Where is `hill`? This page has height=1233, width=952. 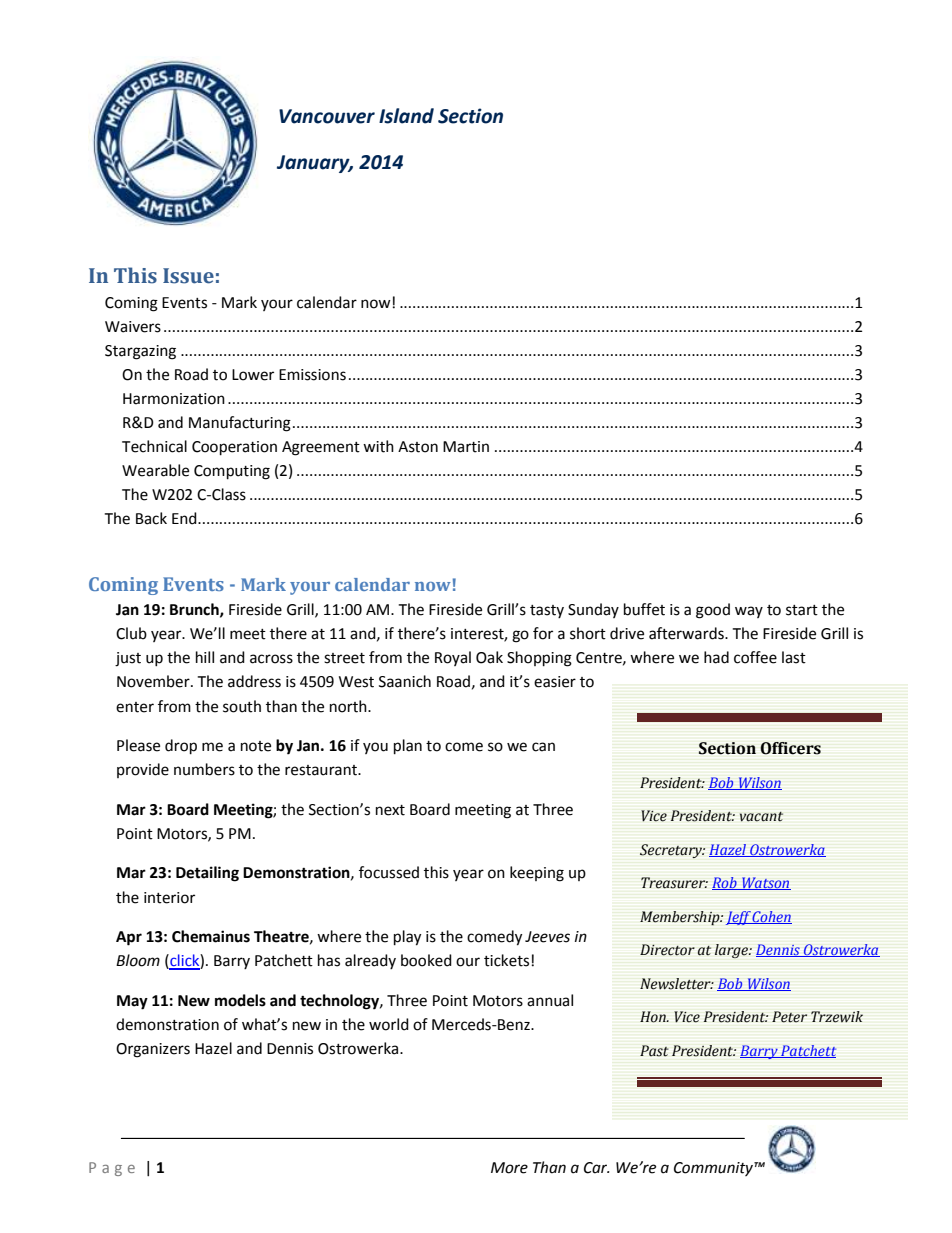 hill is located at coordinates (205, 657).
